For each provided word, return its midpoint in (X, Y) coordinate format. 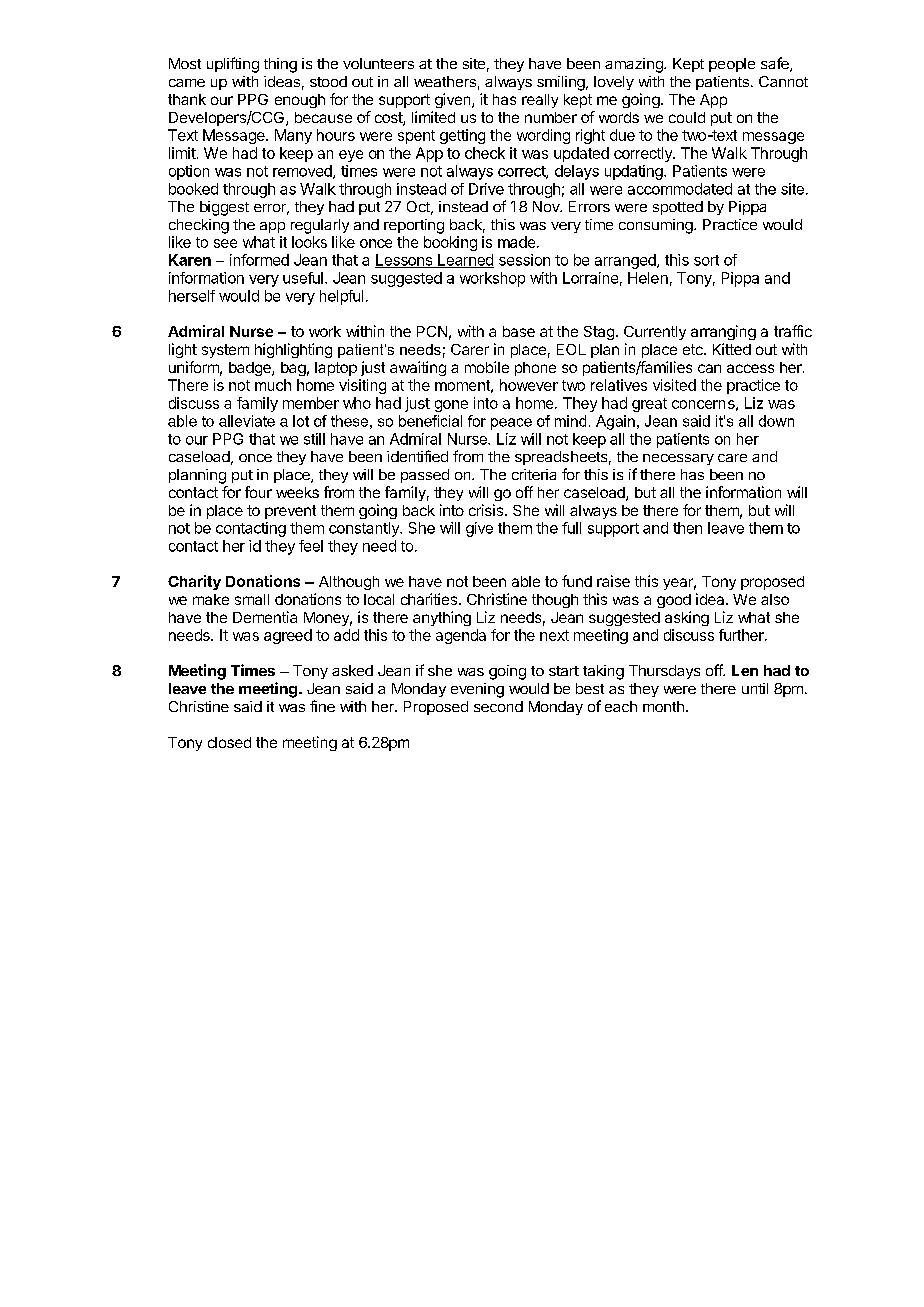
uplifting (233, 65)
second (498, 706)
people (732, 65)
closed (229, 742)
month (663, 706)
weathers (445, 81)
